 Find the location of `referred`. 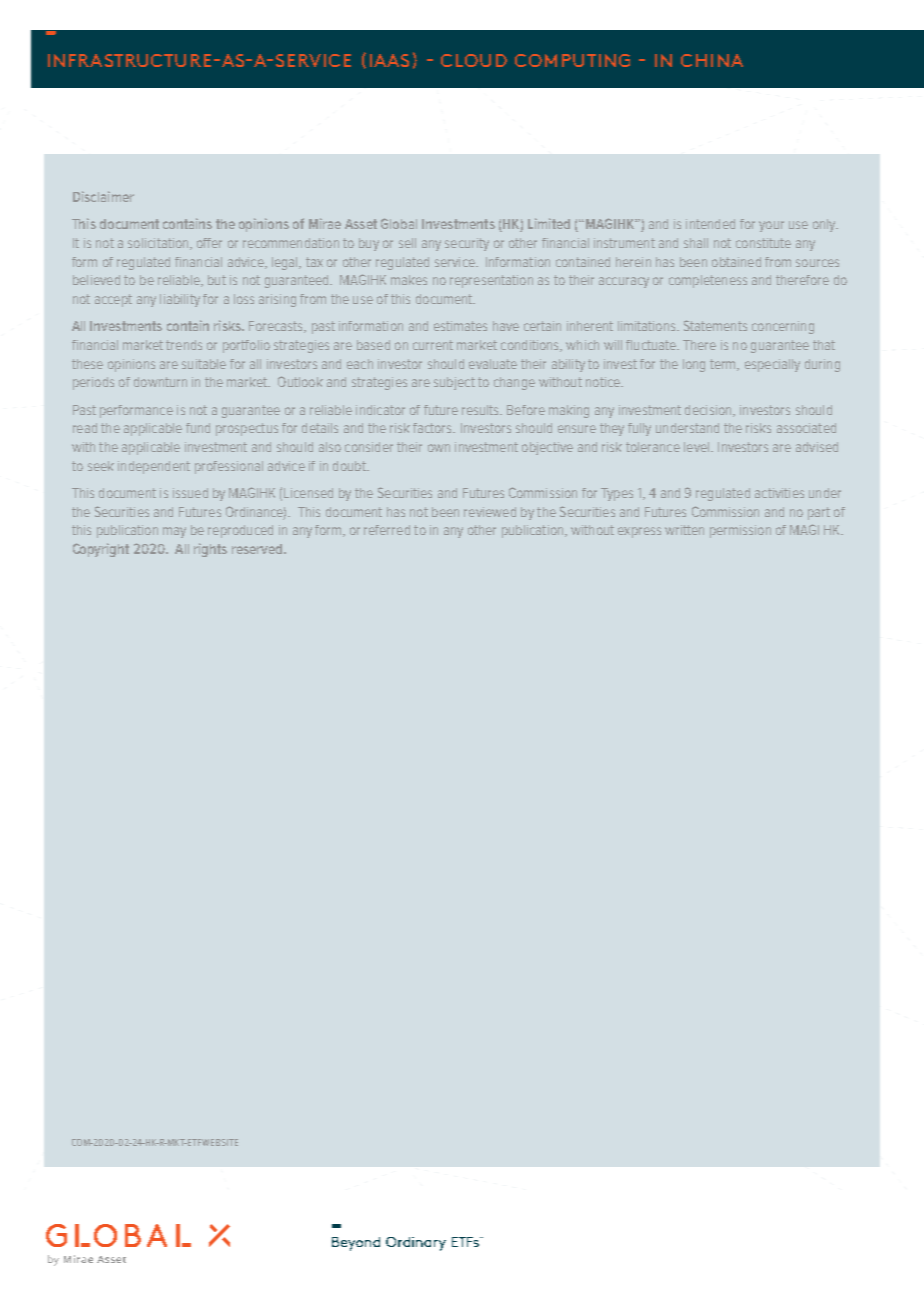

referred is located at coordinates (387, 530).
